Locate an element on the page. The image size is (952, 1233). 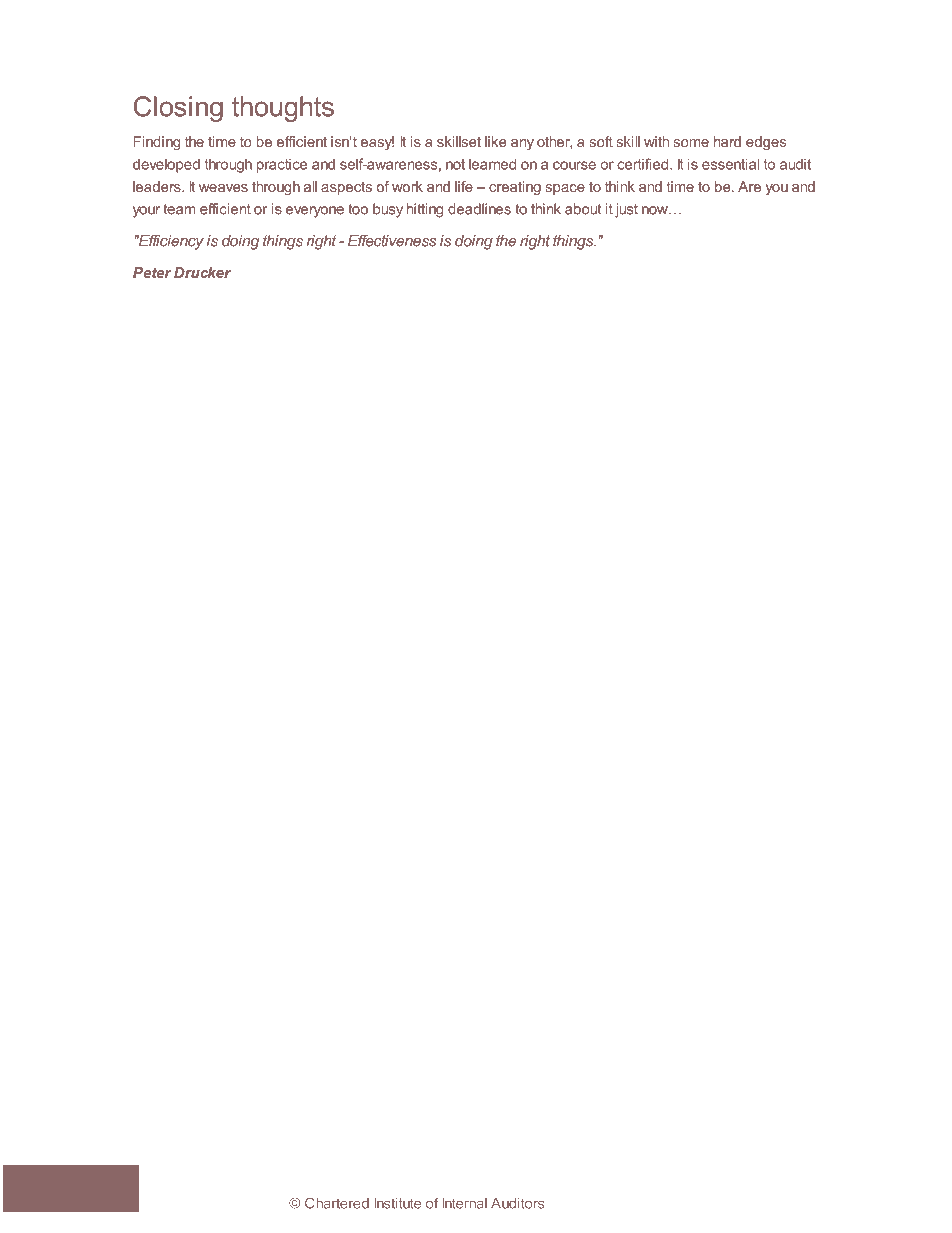
hitting is located at coordinates (425, 210).
